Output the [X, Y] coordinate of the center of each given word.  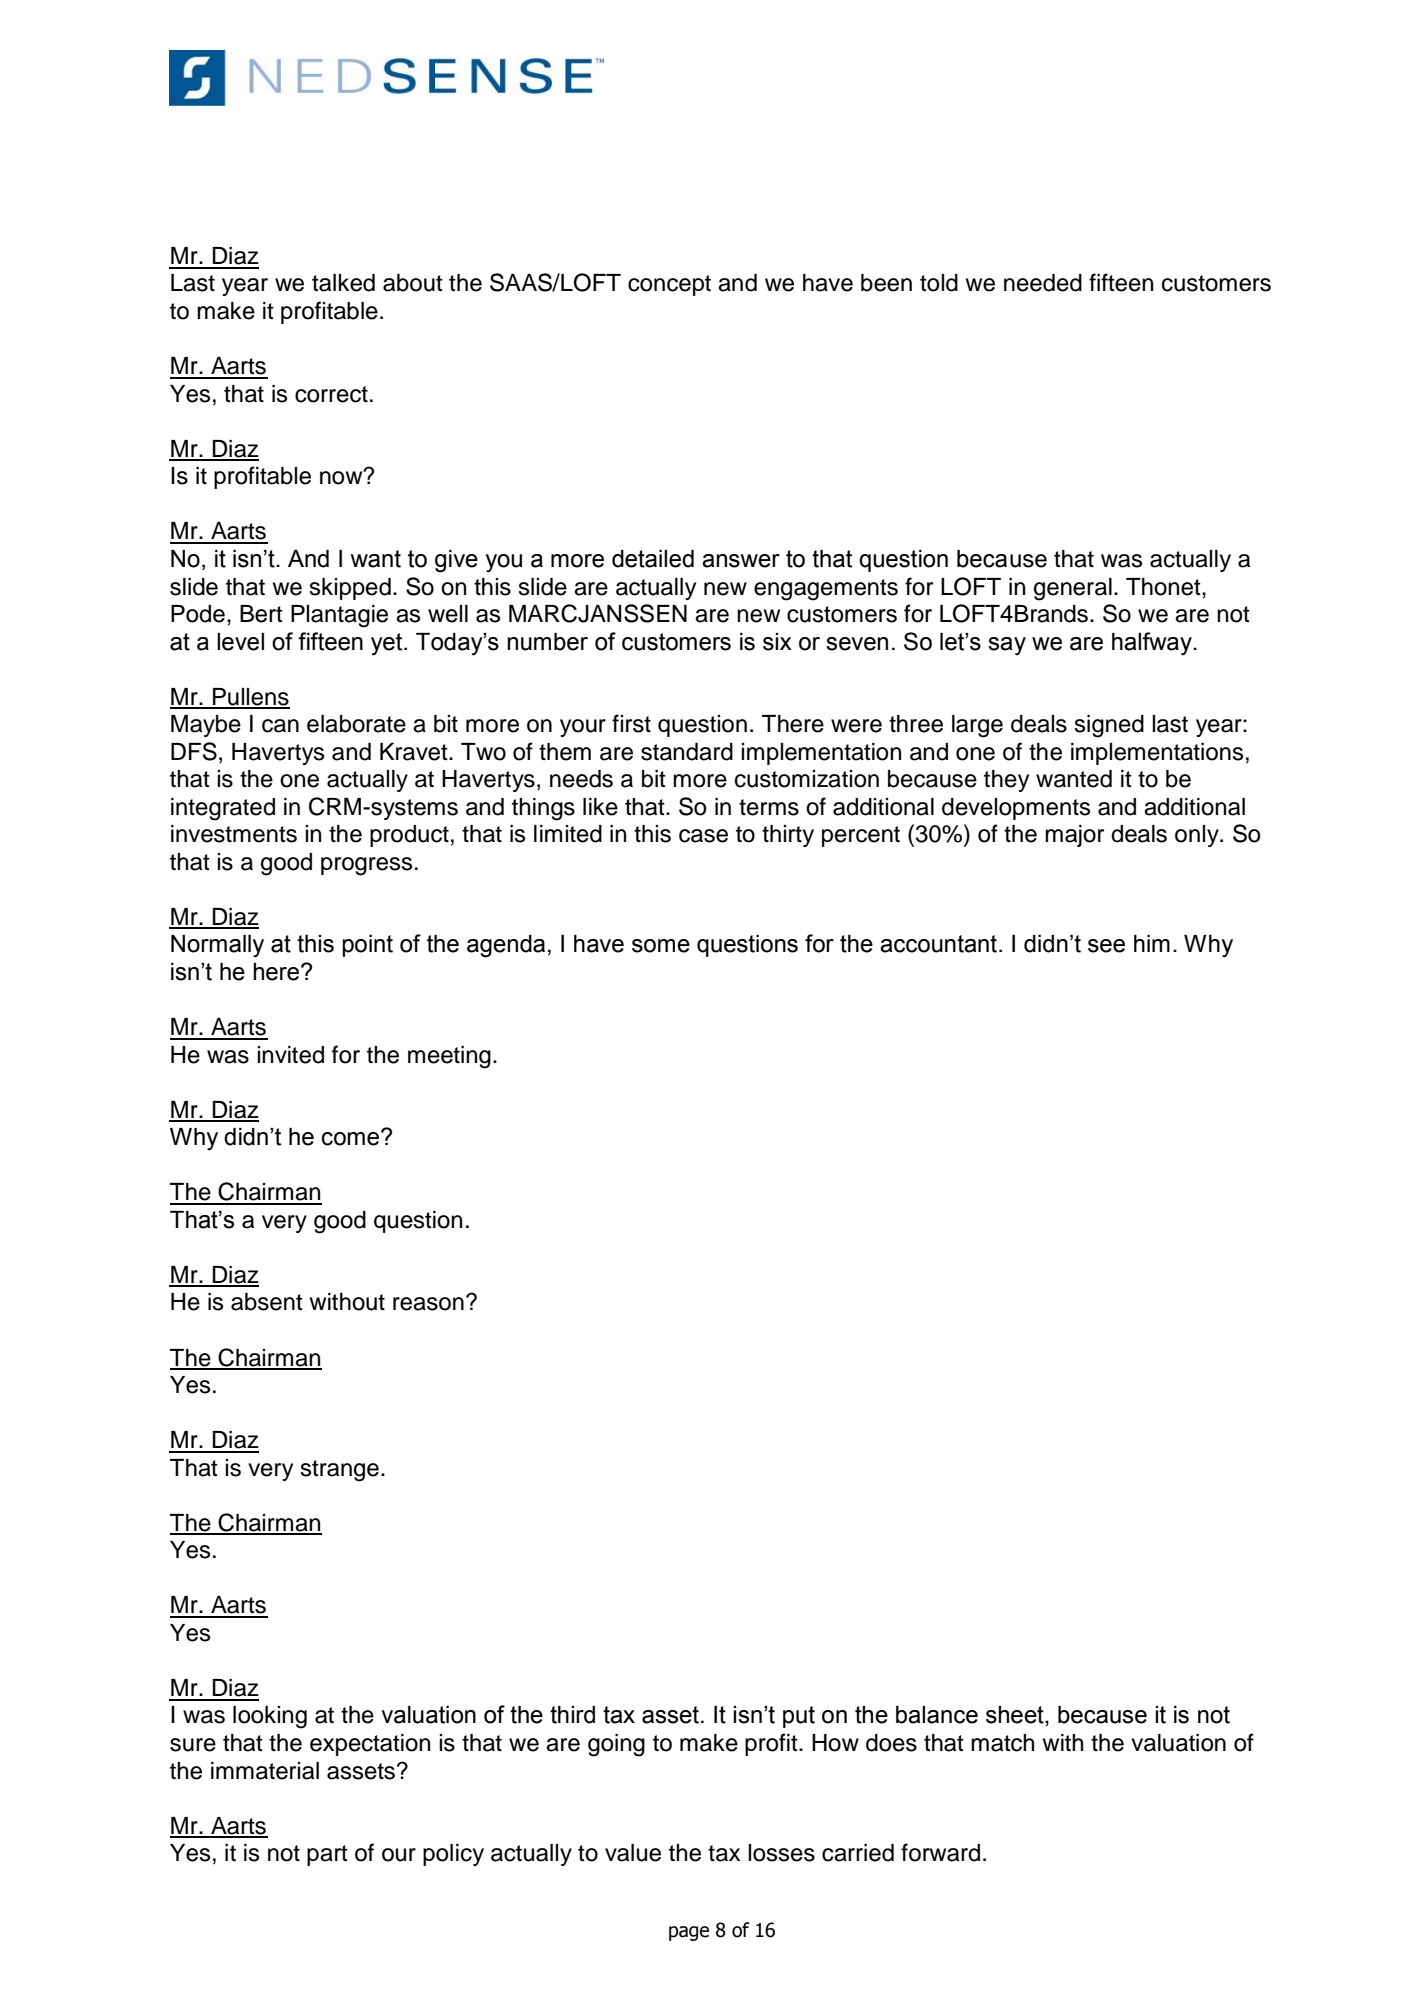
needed [1043, 283]
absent [267, 1302]
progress [366, 866]
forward [940, 1852]
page [689, 1933]
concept [669, 285]
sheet [1016, 1716]
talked [343, 283]
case [703, 836]
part [327, 1855]
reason [428, 1304]
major [1074, 836]
